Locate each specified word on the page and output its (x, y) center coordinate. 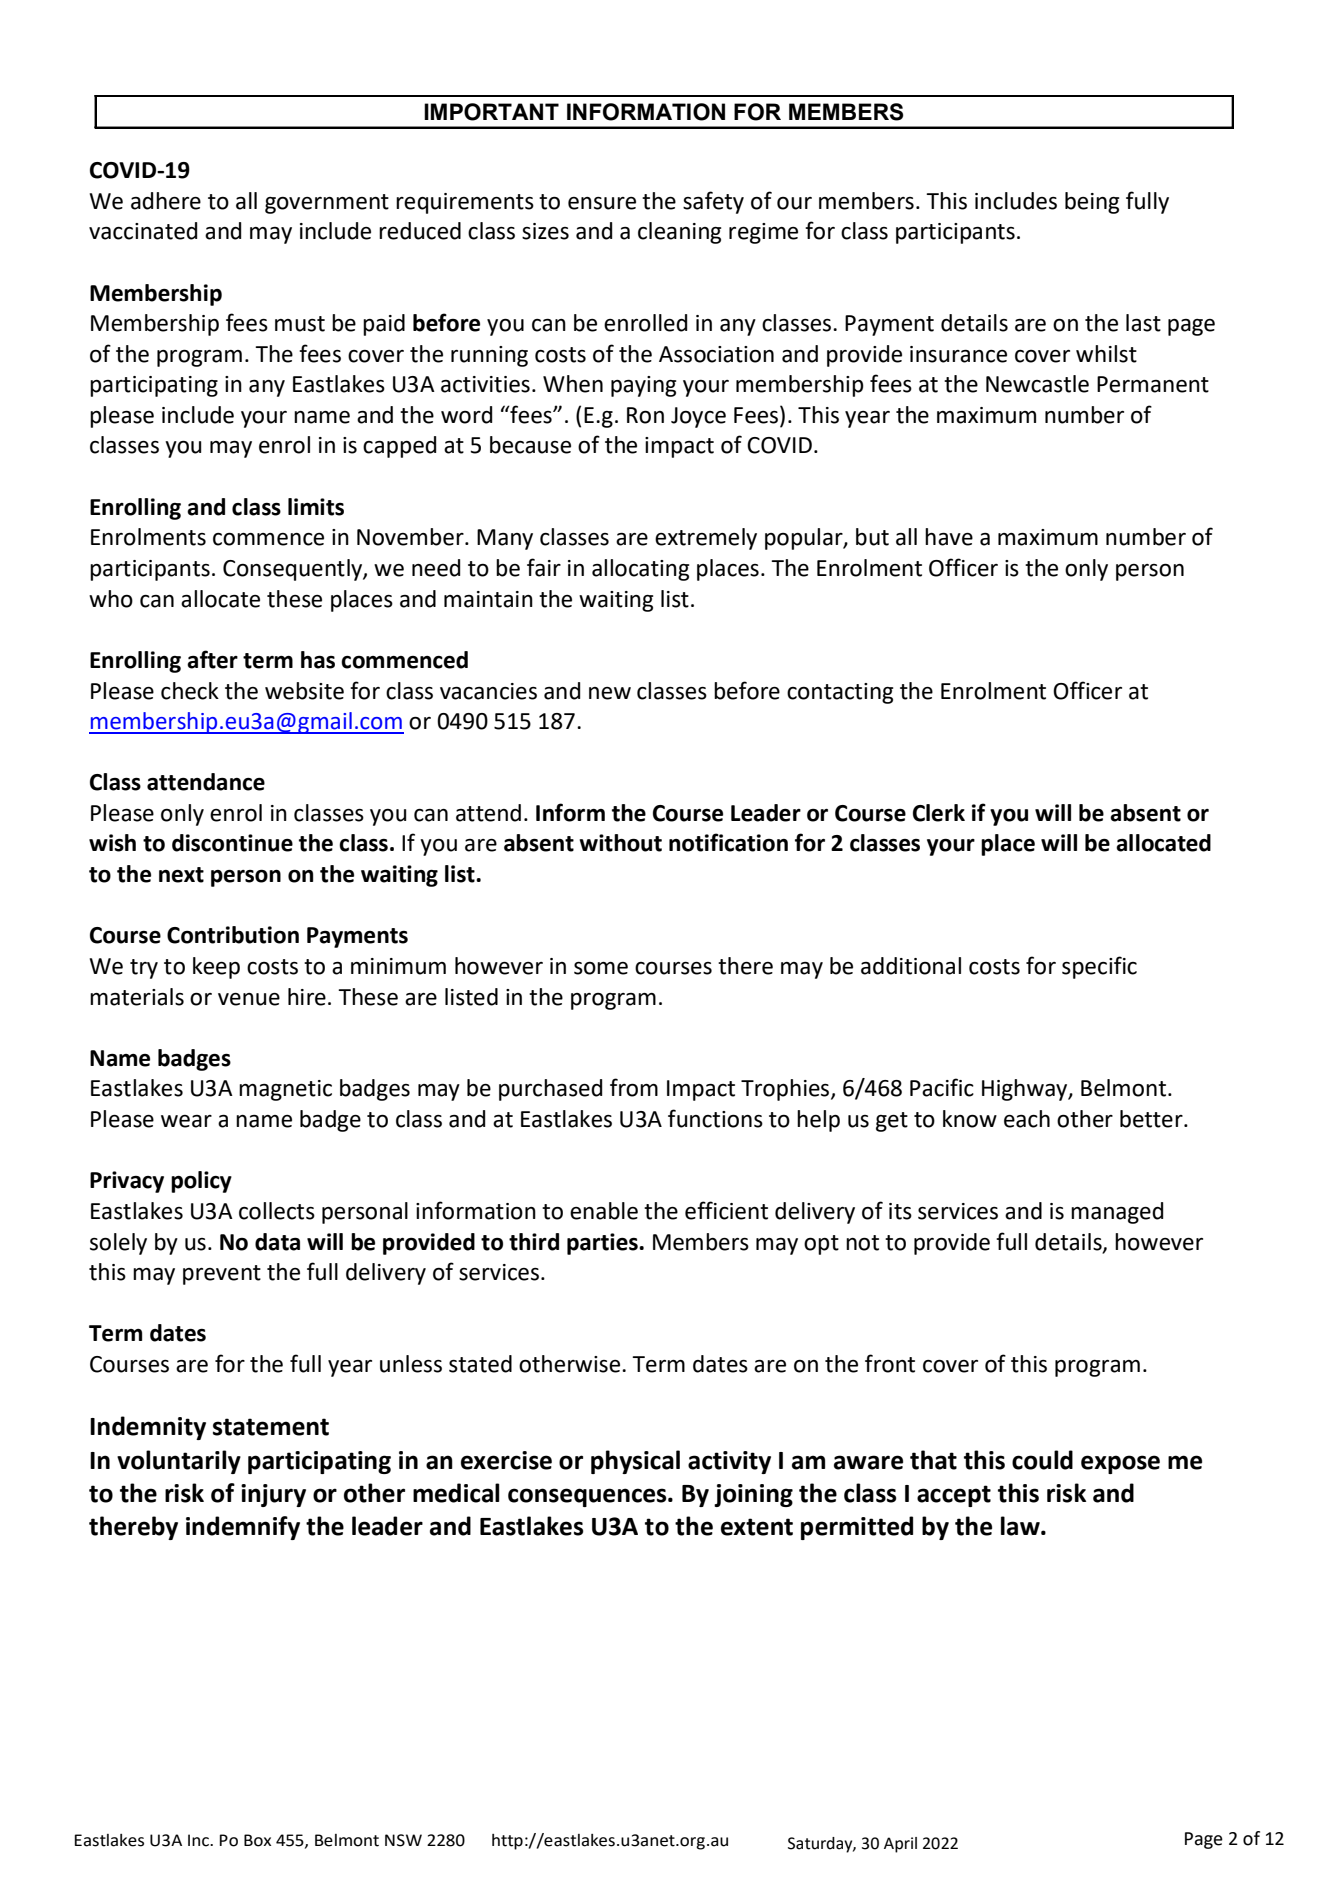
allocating (640, 570)
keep (216, 968)
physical (635, 1462)
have (949, 537)
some (601, 968)
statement (271, 1427)
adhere (166, 201)
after (212, 659)
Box (257, 1840)
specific (1099, 967)
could (1042, 1460)
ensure (602, 203)
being (1092, 203)
